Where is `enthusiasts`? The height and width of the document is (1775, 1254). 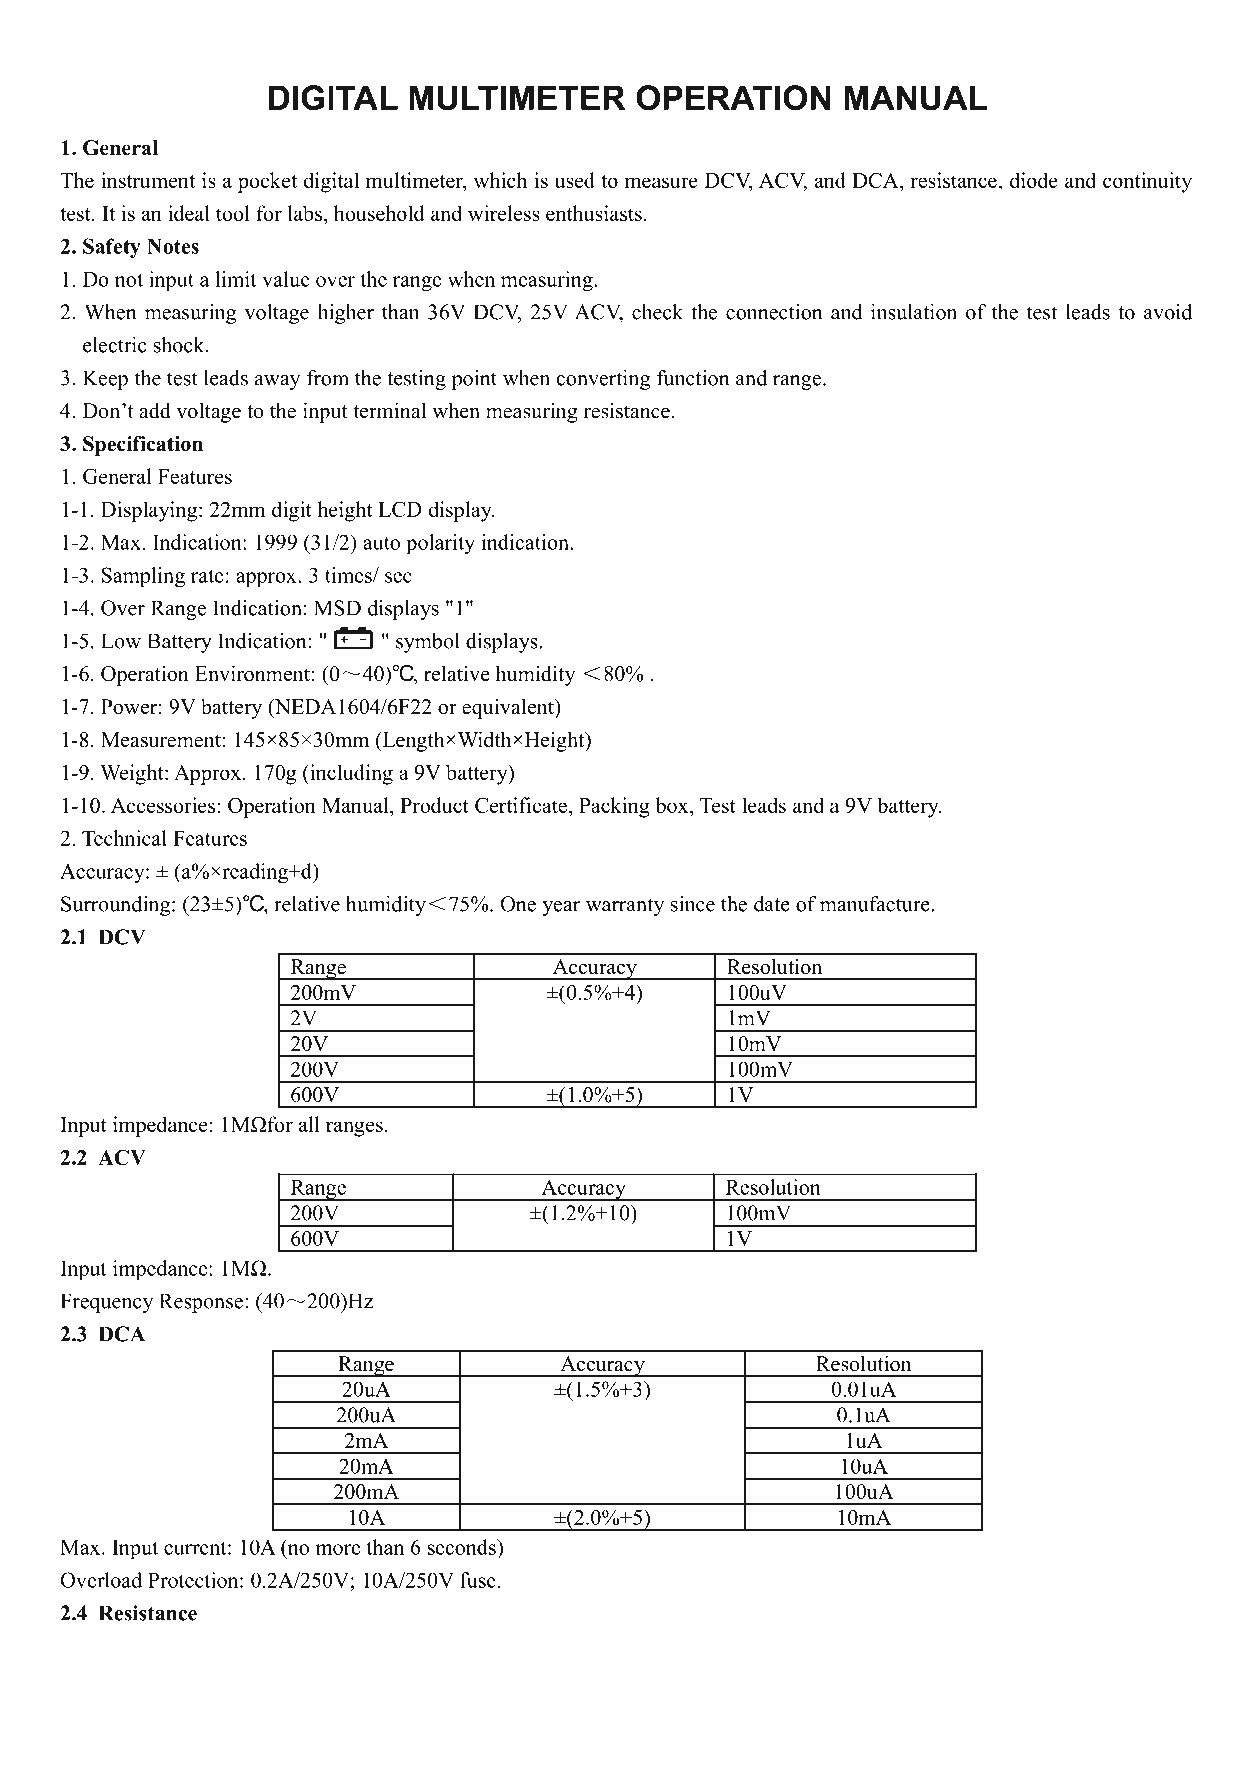 enthusiasts is located at coordinates (594, 213).
